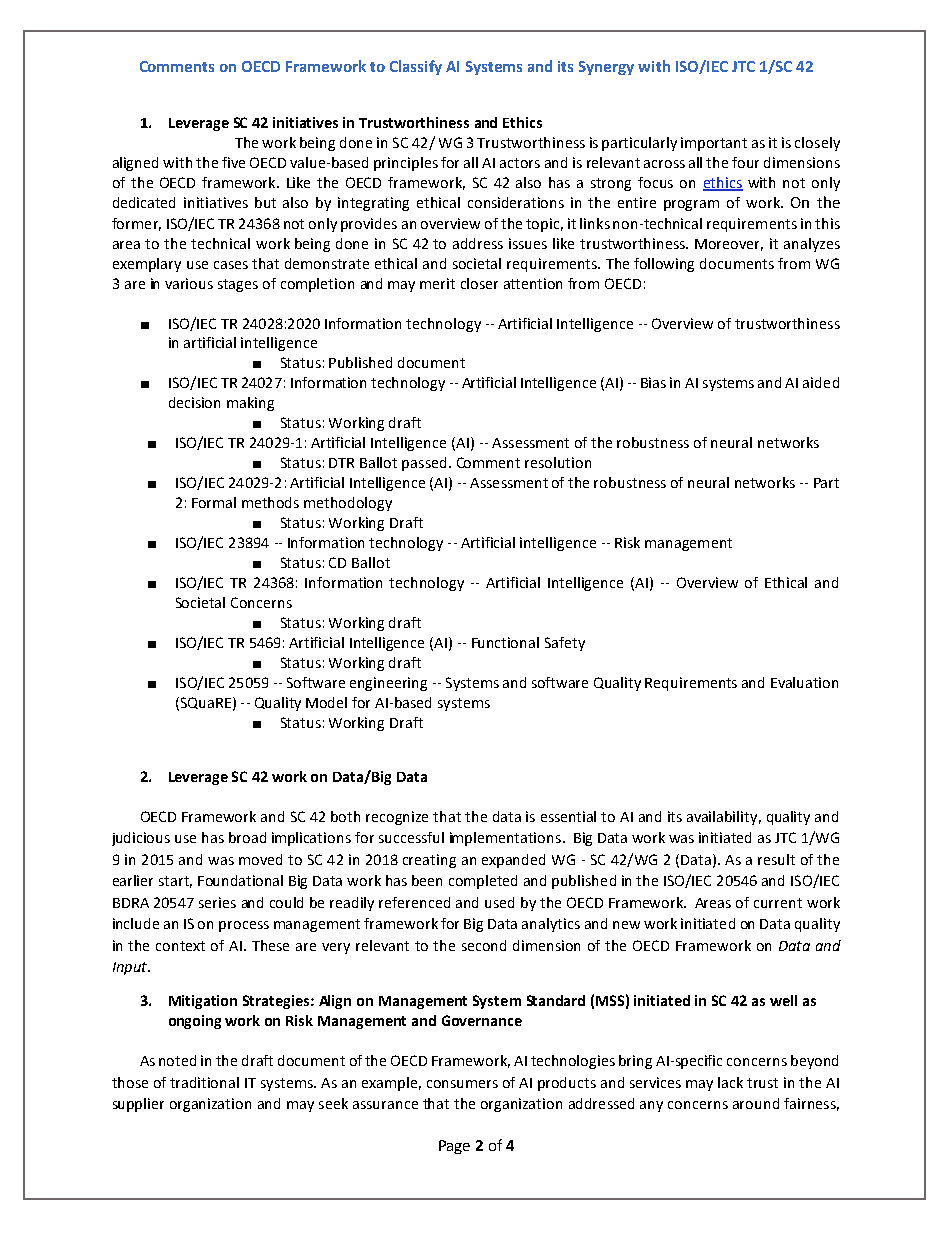 The height and width of the screenshot is (1233, 952). Describe the element at coordinates (462, 1084) in the screenshot. I see `consumers` at that location.
